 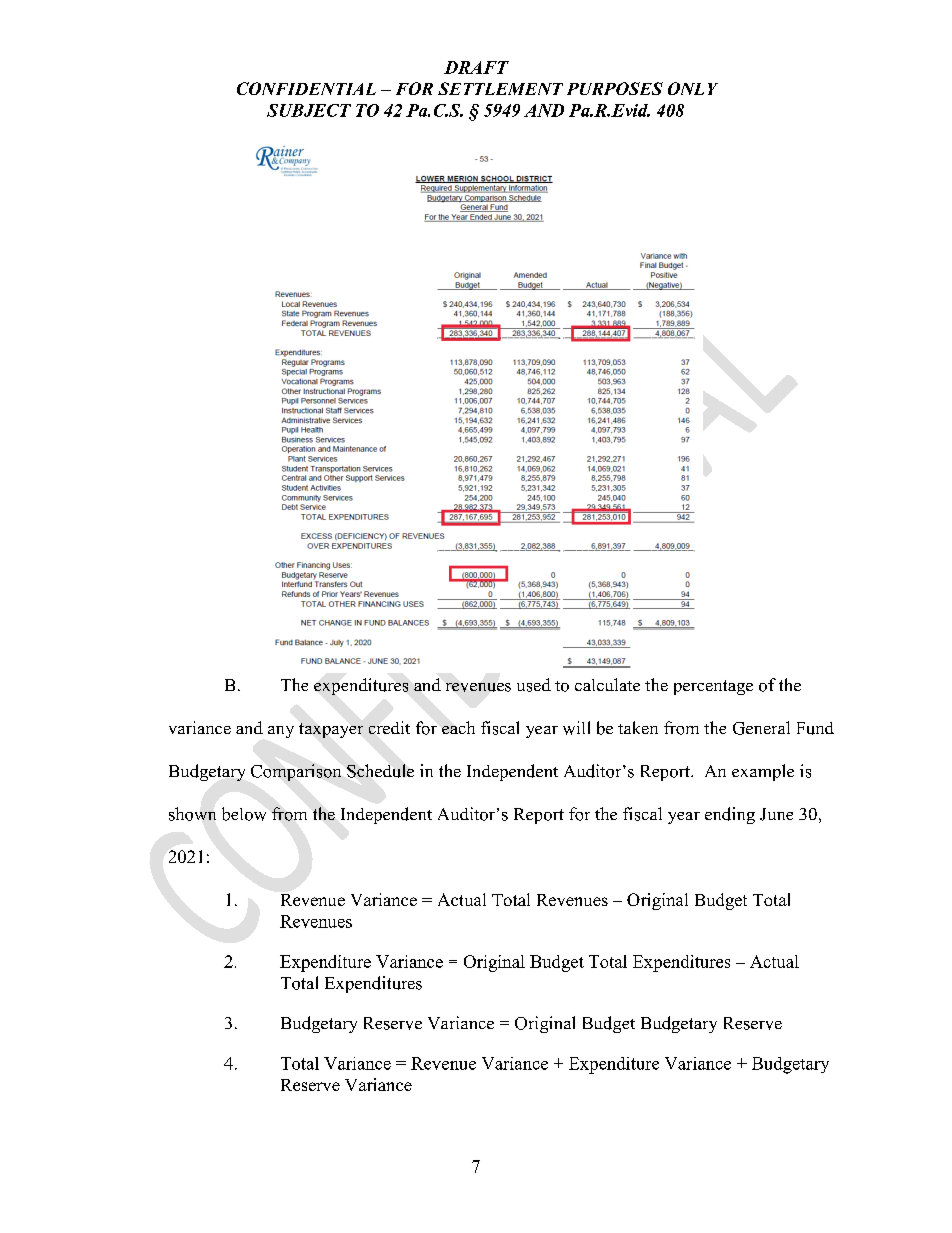 What do you see at coordinates (534, 685) in the screenshot?
I see `used` at bounding box center [534, 685].
